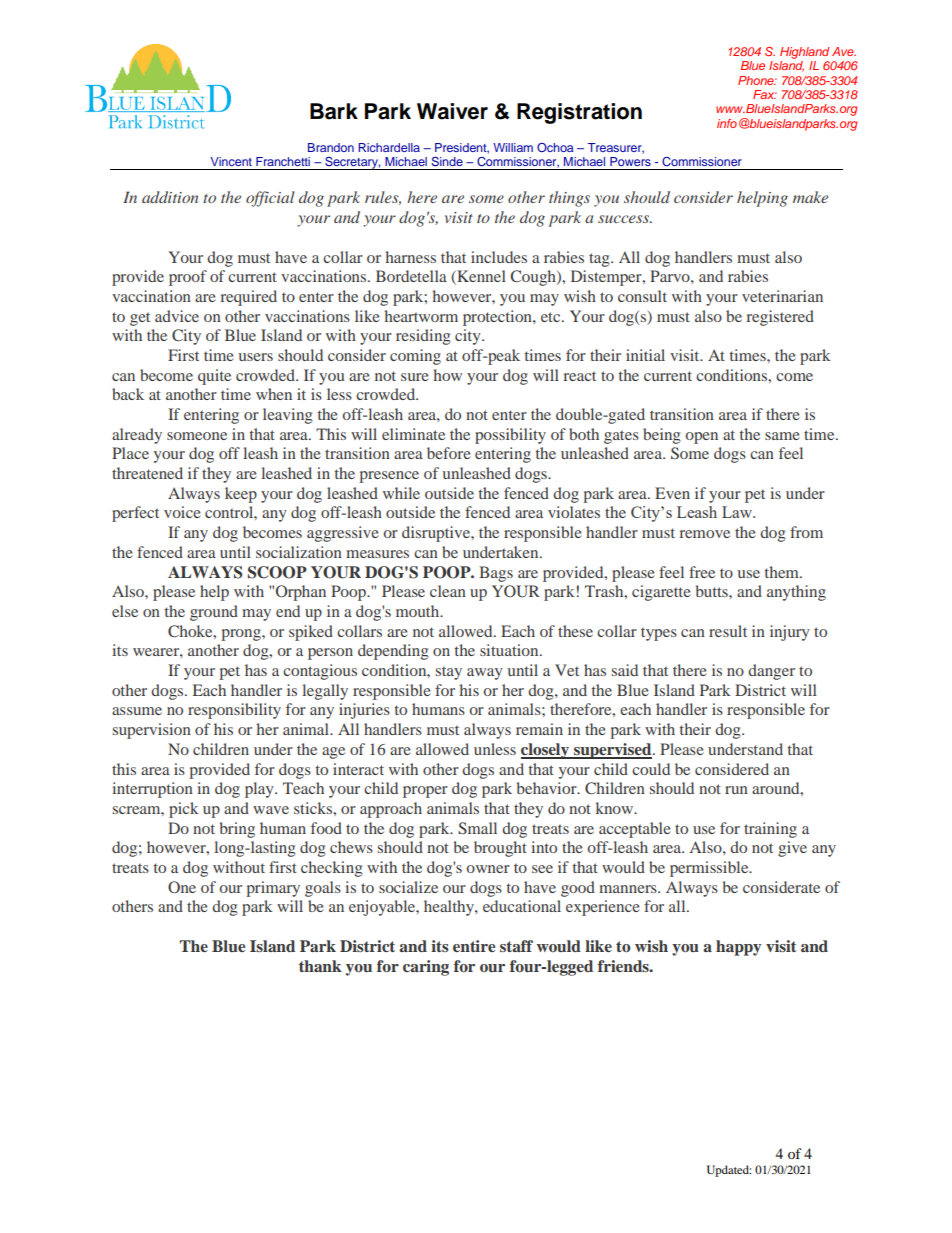  What do you see at coordinates (449, 673) in the page?
I see `stay` at bounding box center [449, 673].
